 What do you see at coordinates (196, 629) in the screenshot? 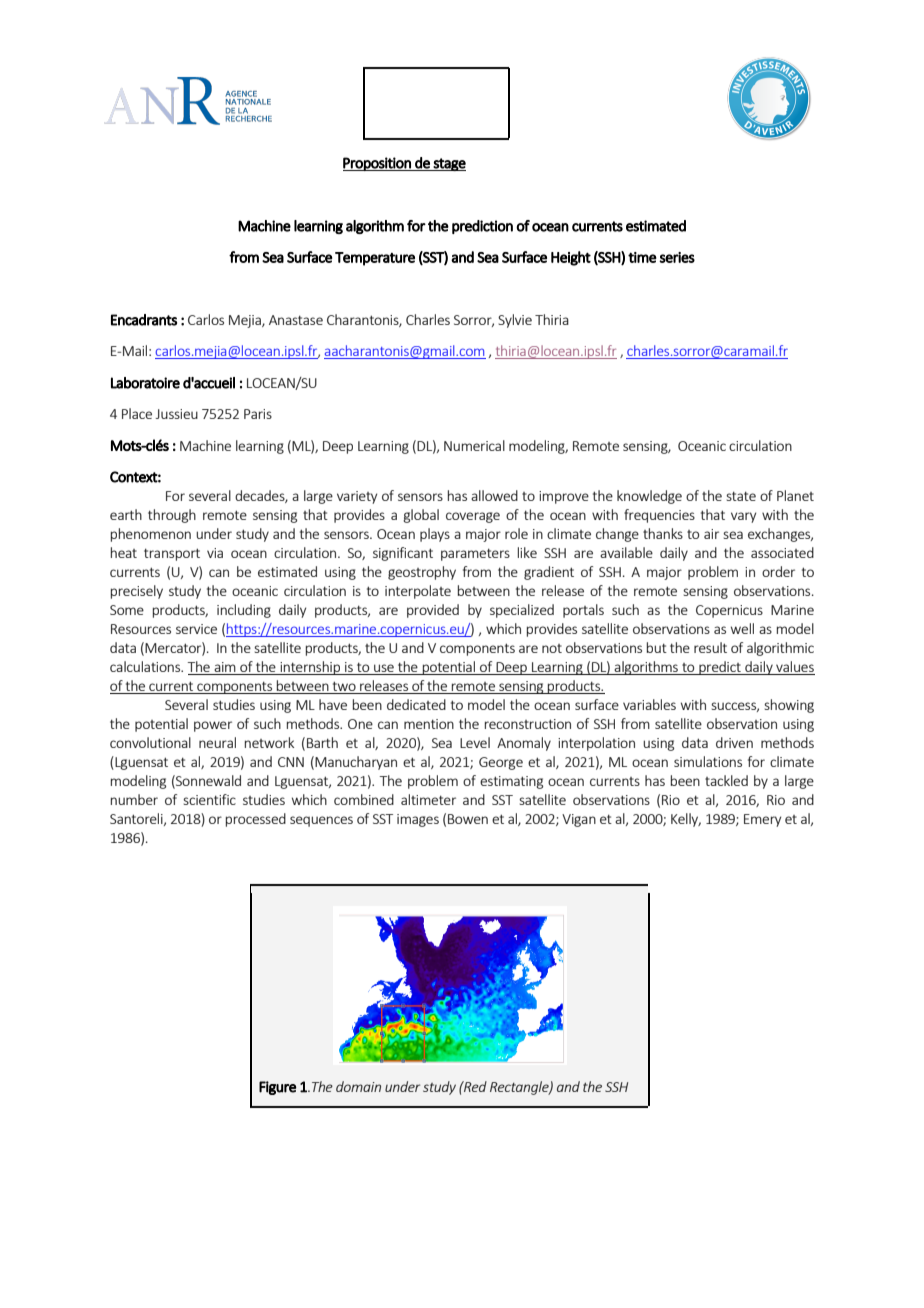
I see `service` at bounding box center [196, 629].
